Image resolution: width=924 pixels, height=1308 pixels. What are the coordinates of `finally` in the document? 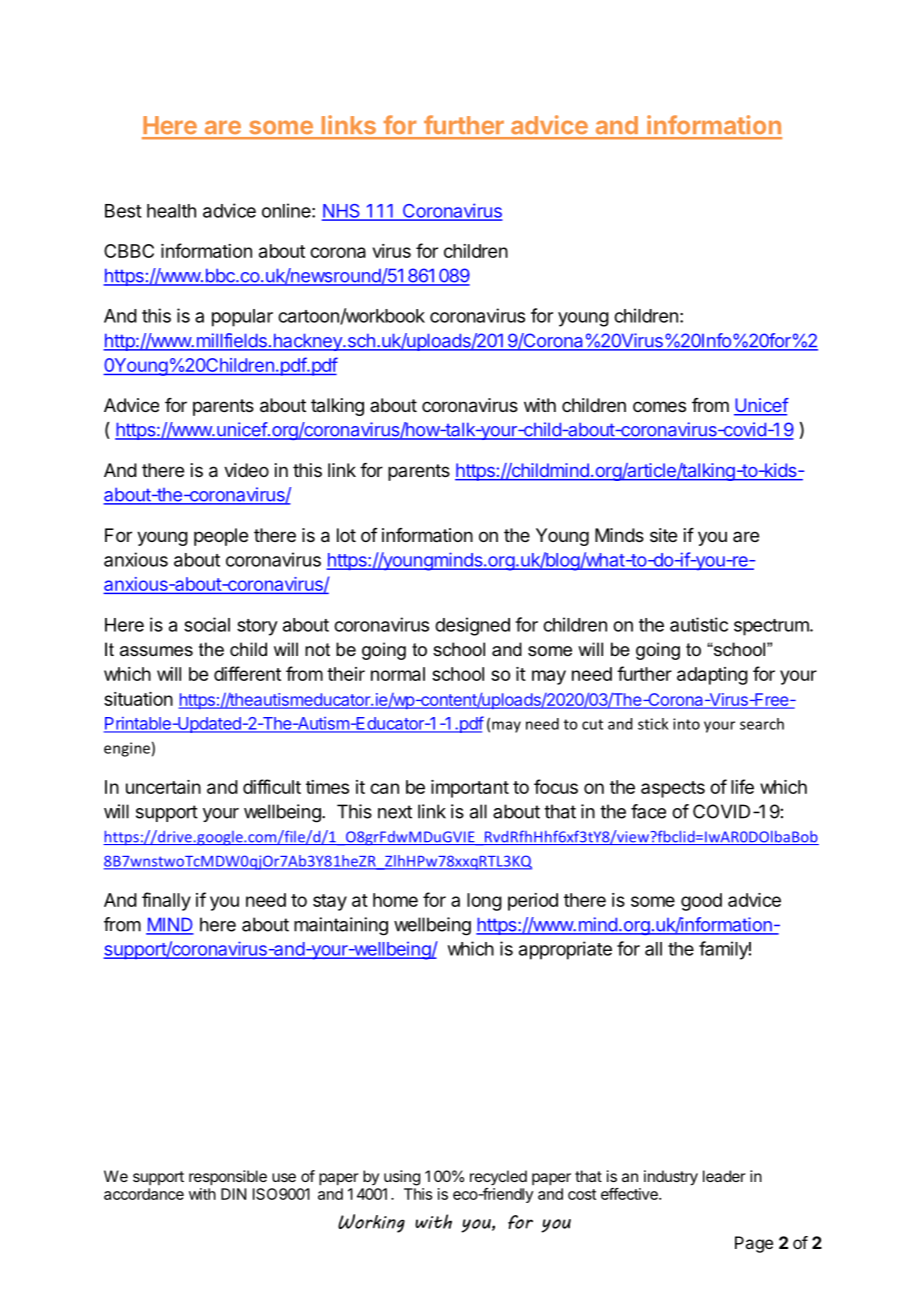 It's located at (166, 901).
